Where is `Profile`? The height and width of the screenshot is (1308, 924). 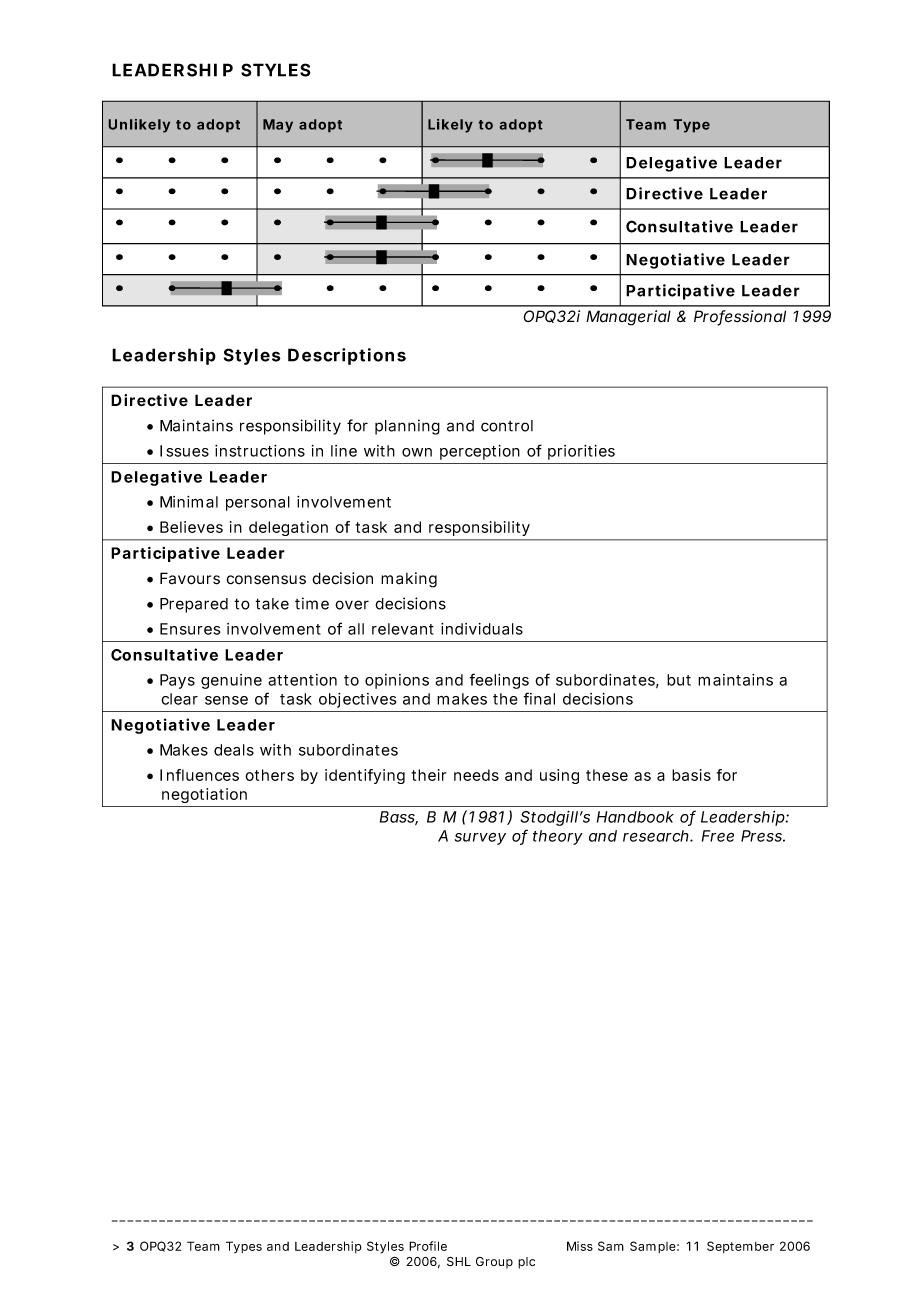 Profile is located at coordinates (428, 1246).
